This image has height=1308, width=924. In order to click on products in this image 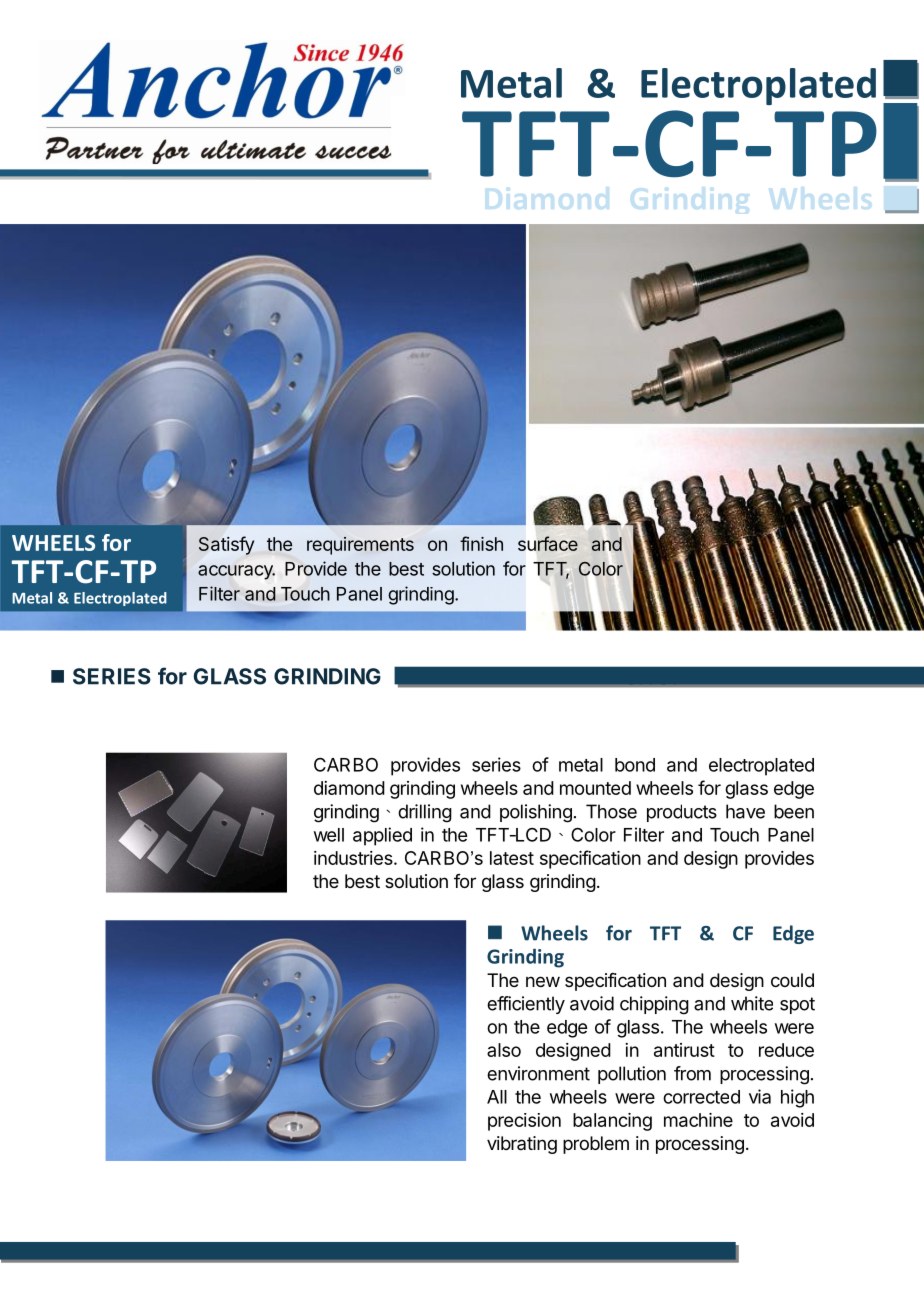, I will do `click(682, 813)`.
